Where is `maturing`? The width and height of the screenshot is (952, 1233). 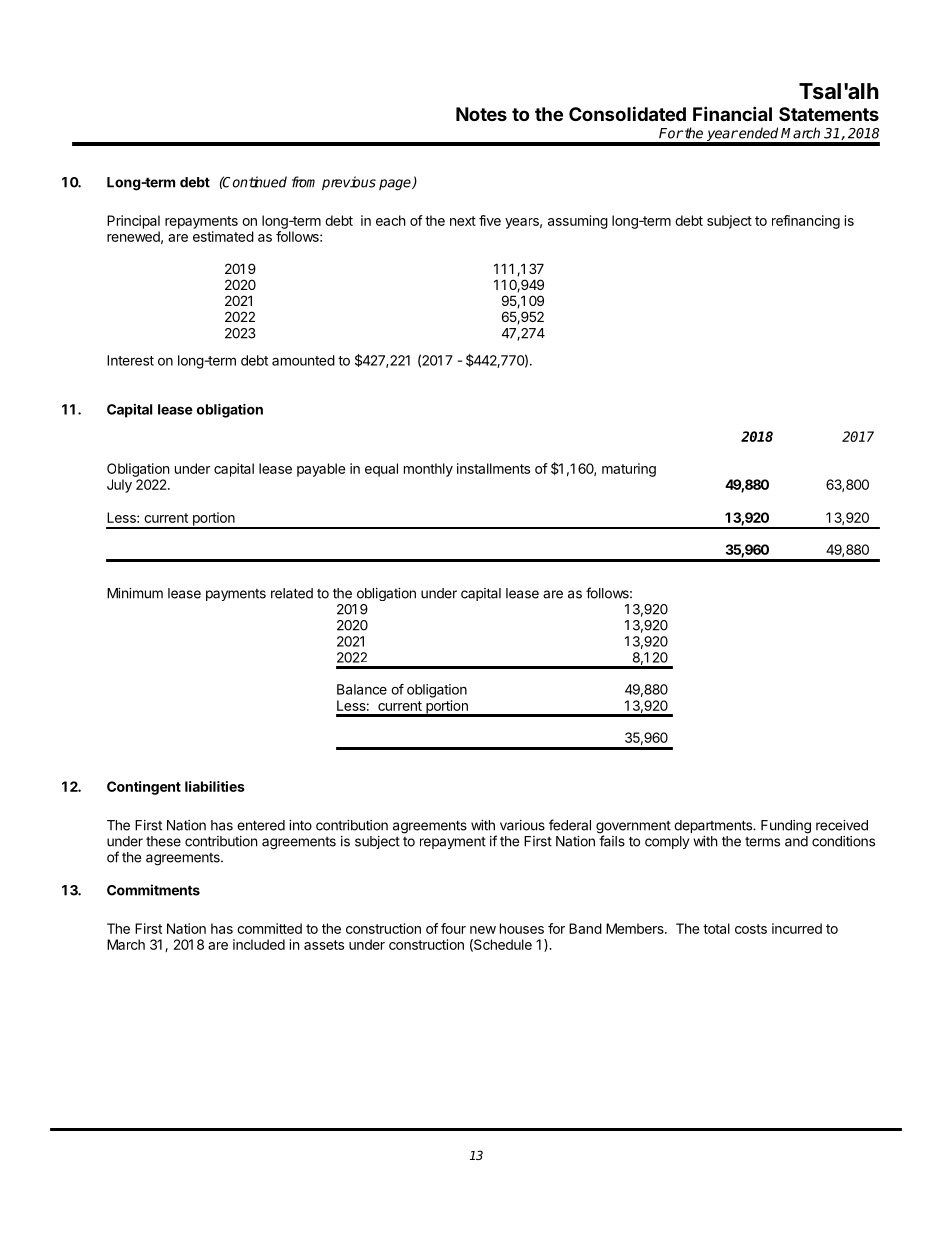
maturing is located at coordinates (629, 470).
